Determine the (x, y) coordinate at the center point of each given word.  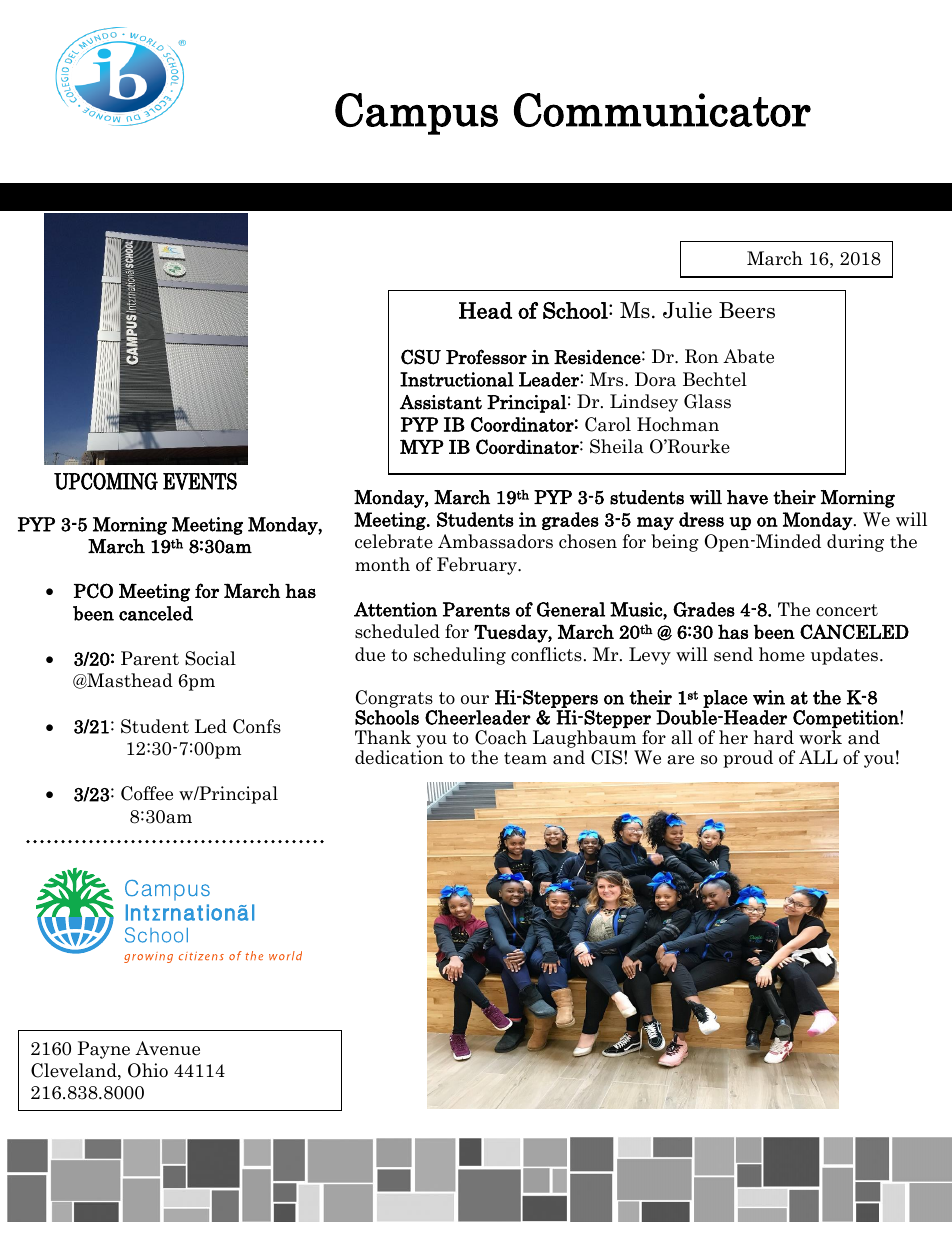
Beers (747, 310)
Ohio (148, 1070)
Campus (416, 114)
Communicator (662, 110)
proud (748, 759)
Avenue (167, 1048)
